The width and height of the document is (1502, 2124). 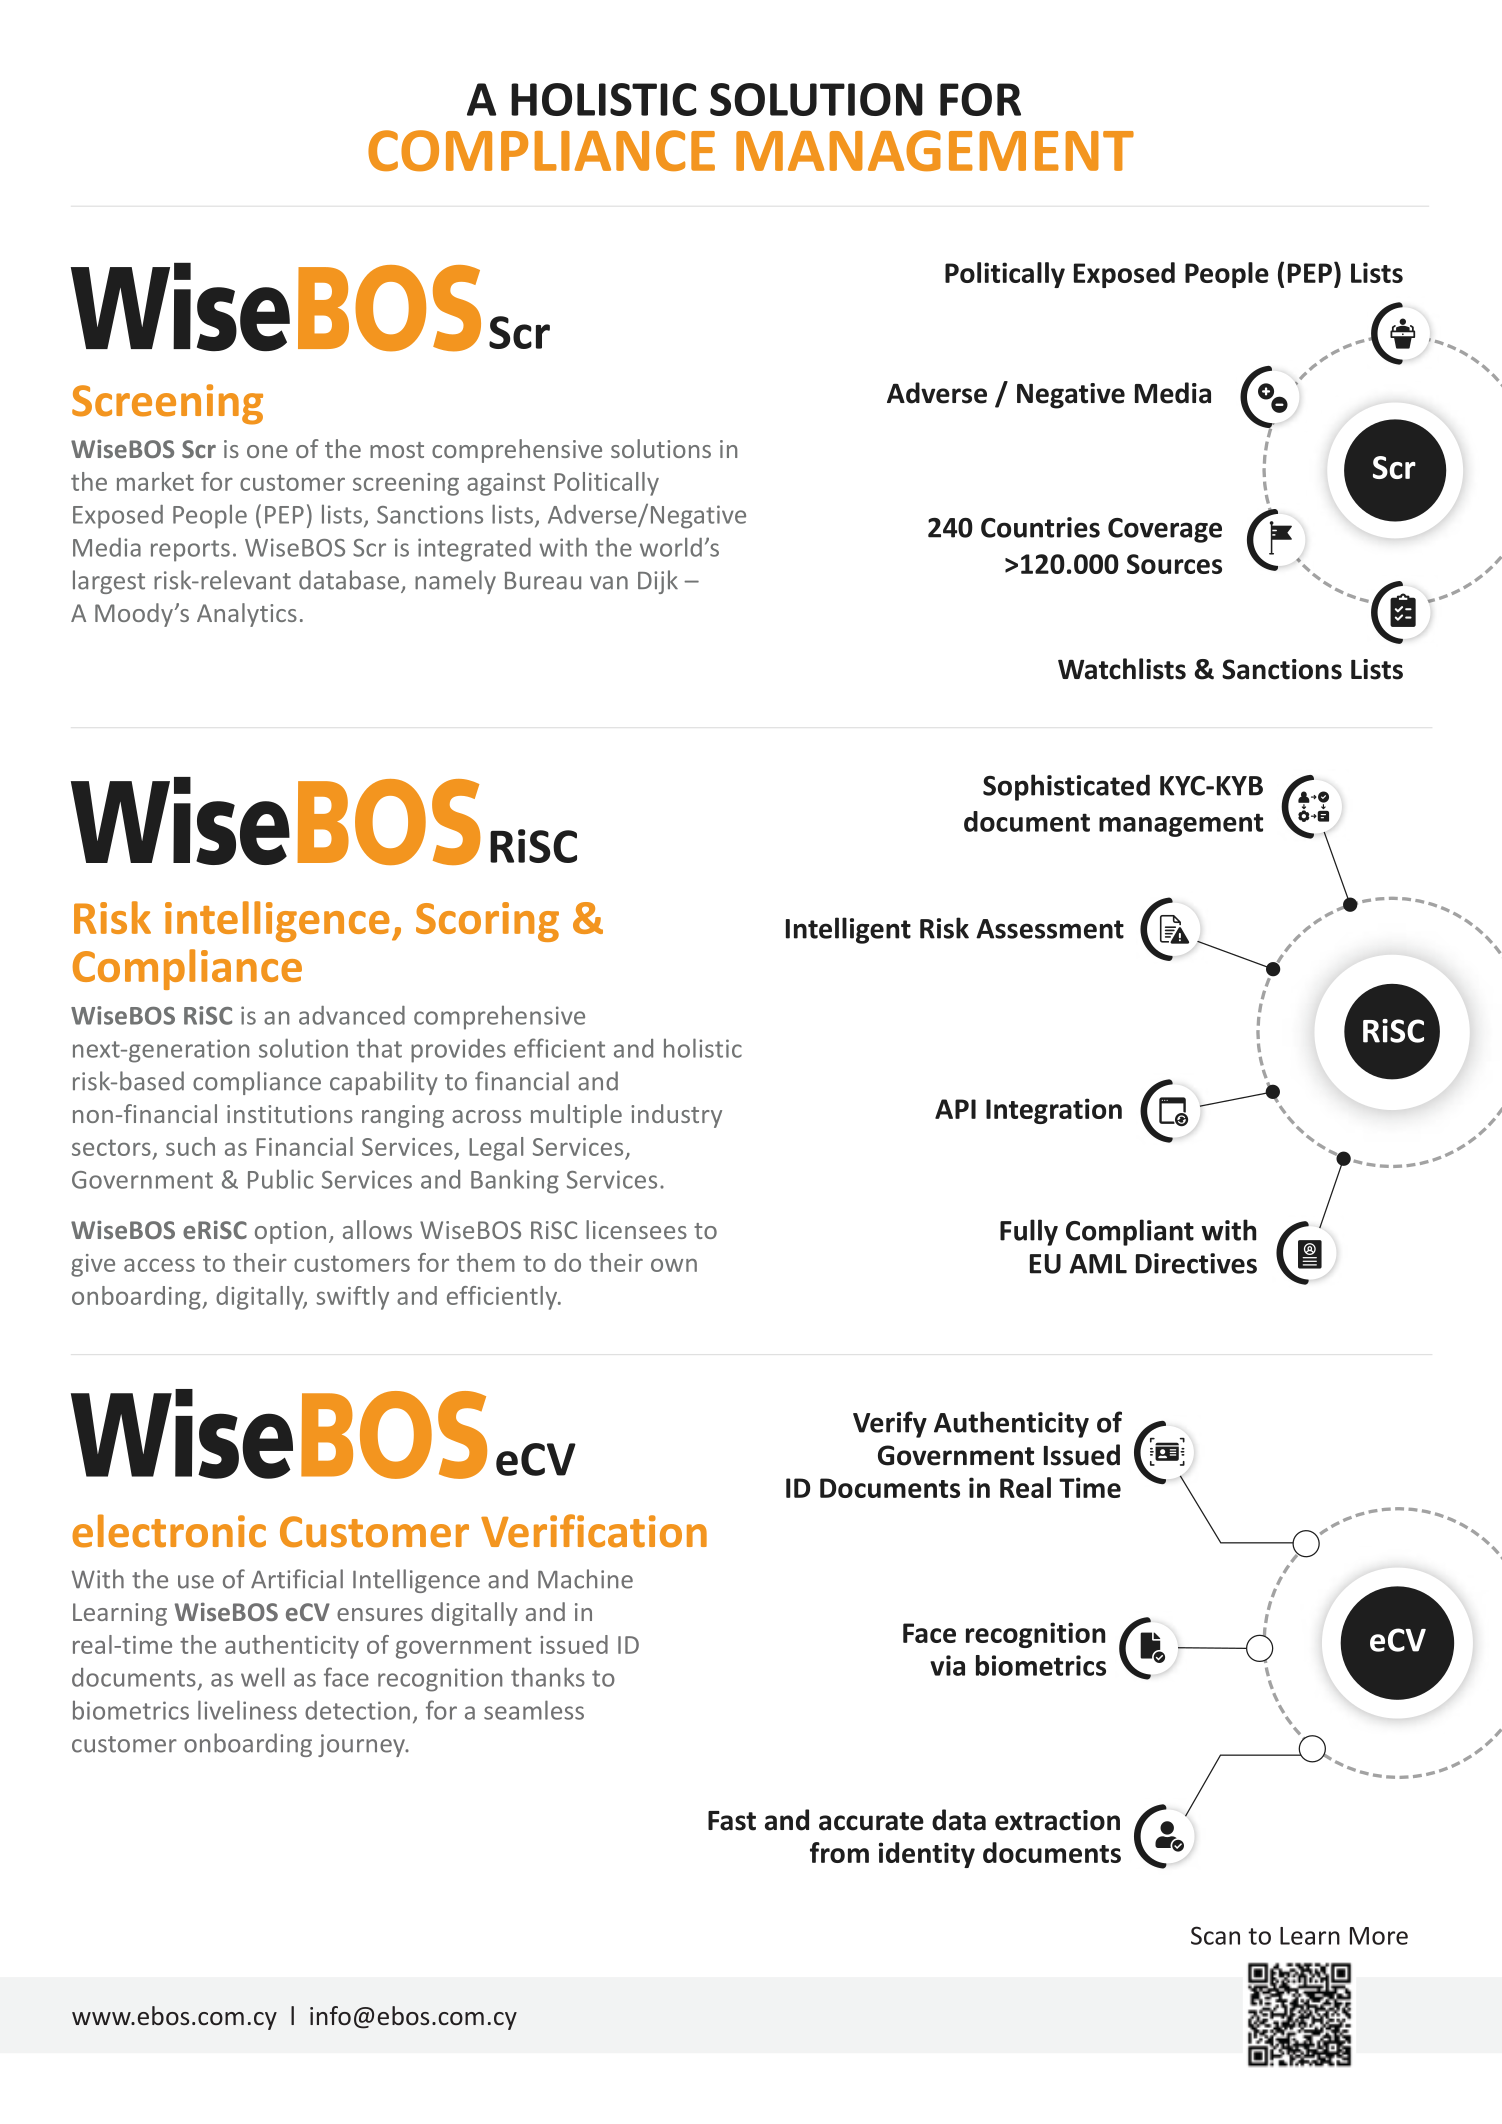 I want to click on Coverage, so click(x=1165, y=530).
